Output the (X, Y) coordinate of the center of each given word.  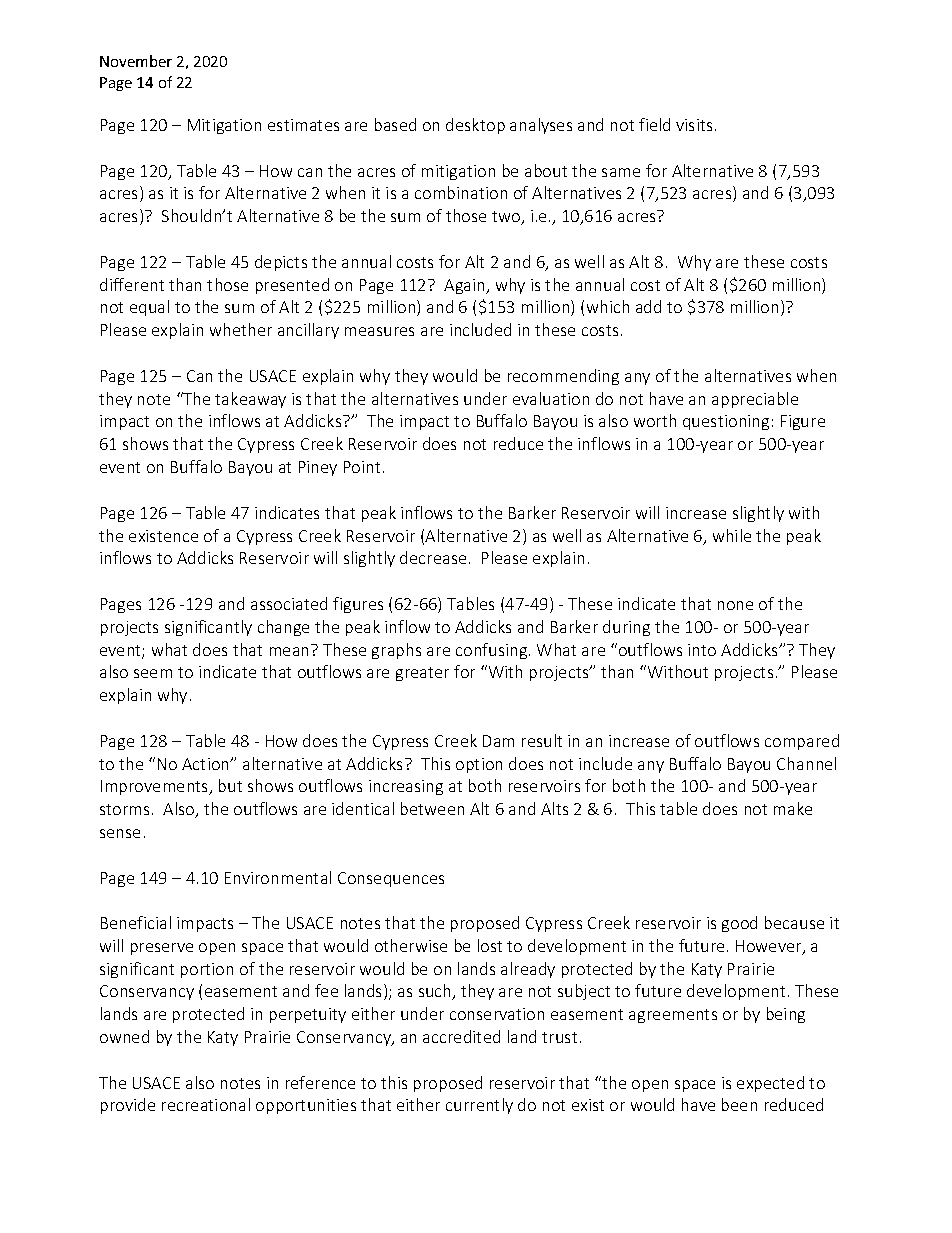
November (136, 61)
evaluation (551, 398)
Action (207, 764)
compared (802, 742)
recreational (206, 1104)
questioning (726, 422)
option (479, 765)
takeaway (250, 400)
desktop (475, 126)
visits (694, 125)
